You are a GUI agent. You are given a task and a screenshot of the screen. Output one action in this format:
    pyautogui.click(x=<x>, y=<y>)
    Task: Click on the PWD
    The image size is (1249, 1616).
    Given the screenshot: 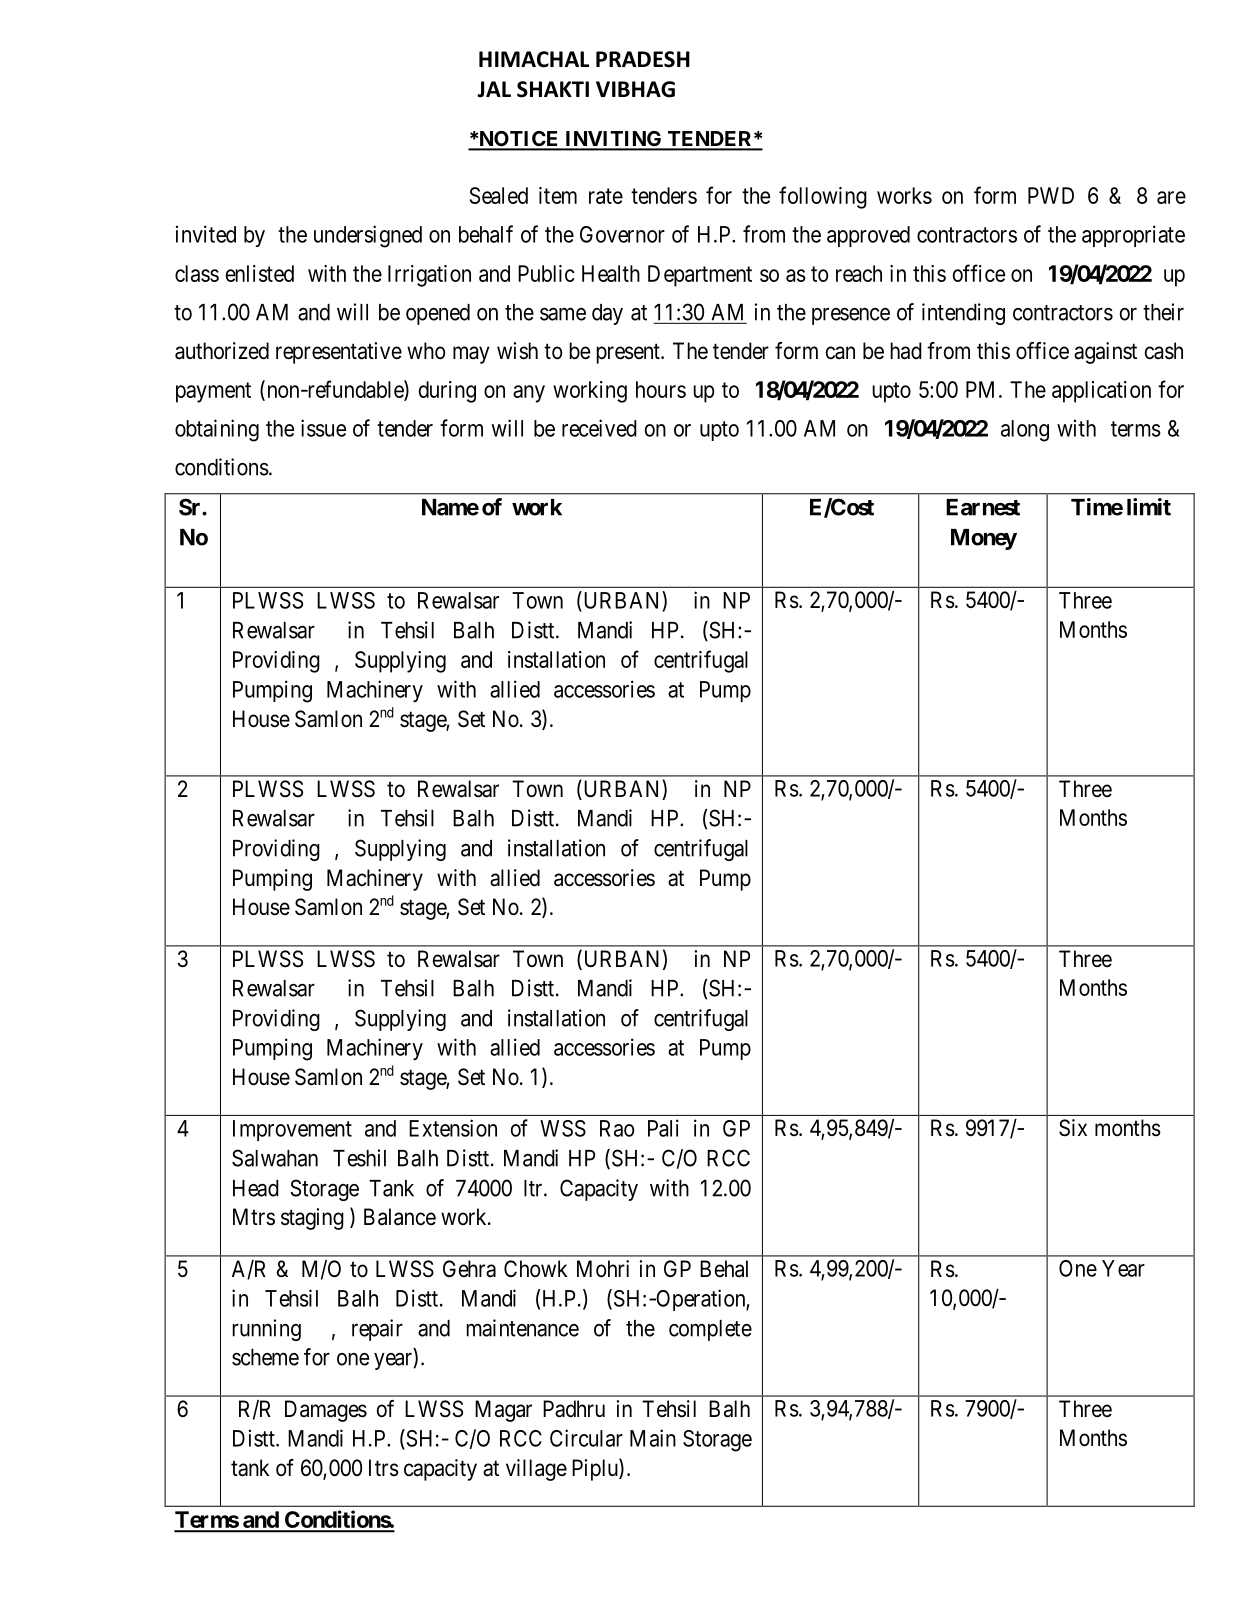 What is the action you would take?
    pyautogui.click(x=1051, y=195)
